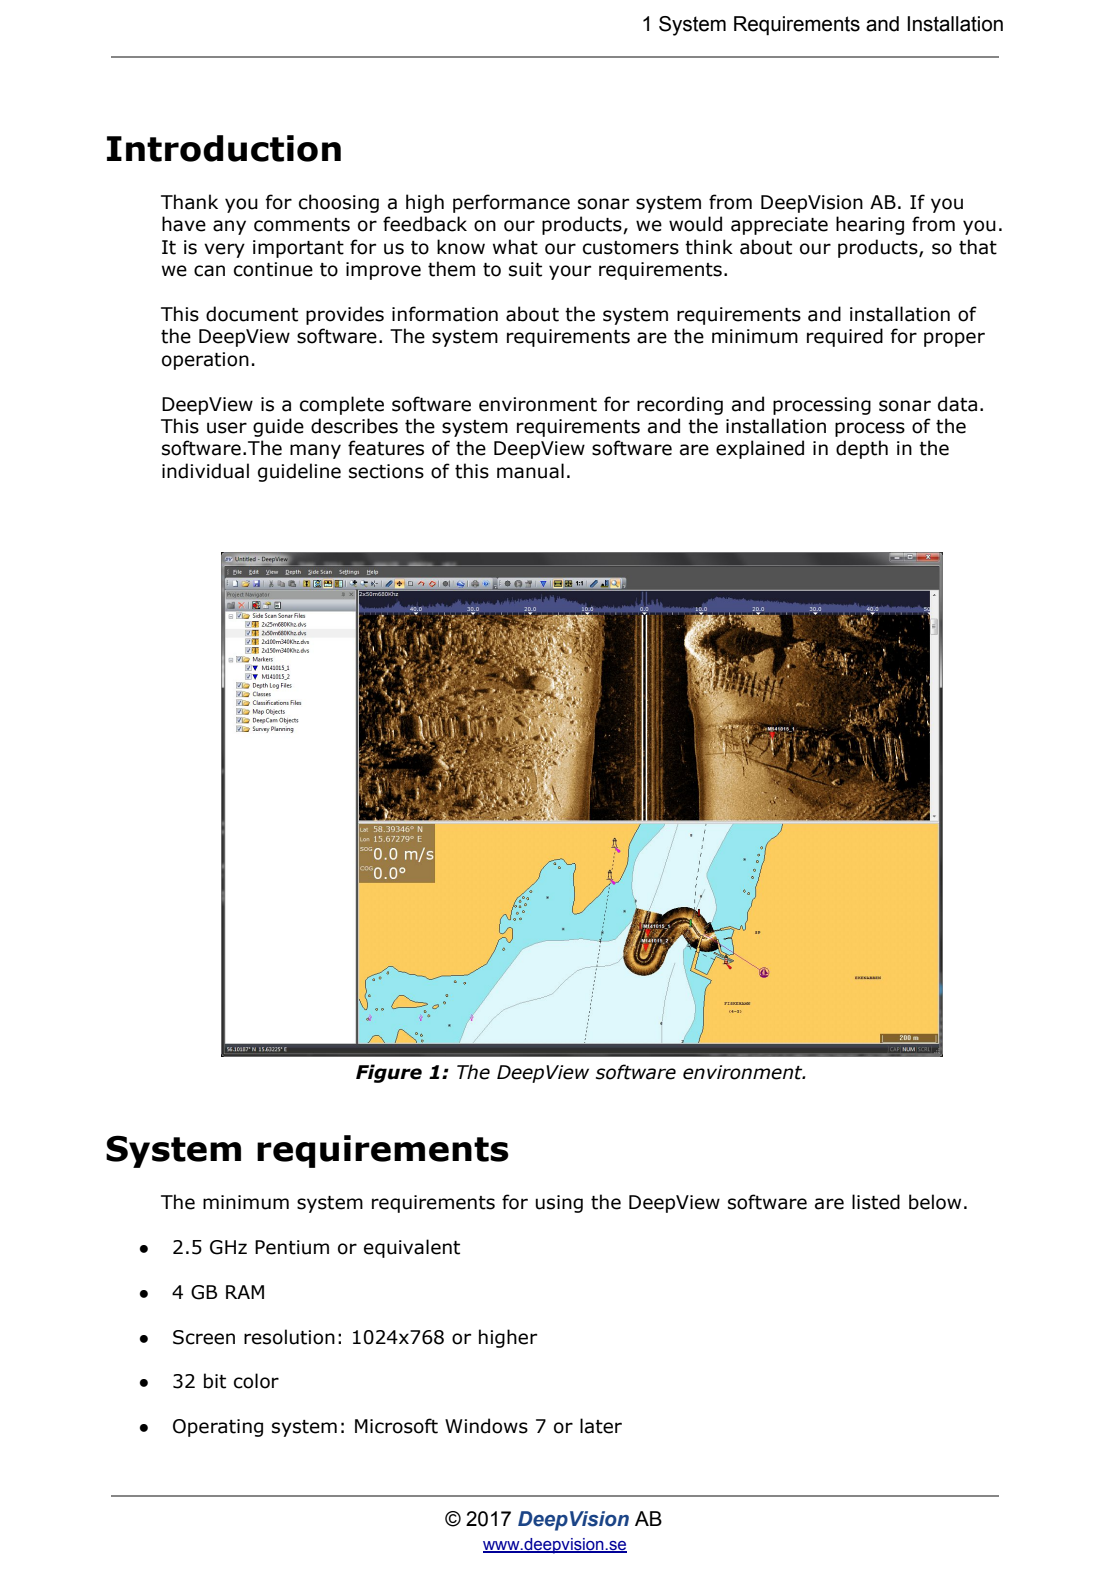  What do you see at coordinates (205, 471) in the screenshot?
I see `individual` at bounding box center [205, 471].
